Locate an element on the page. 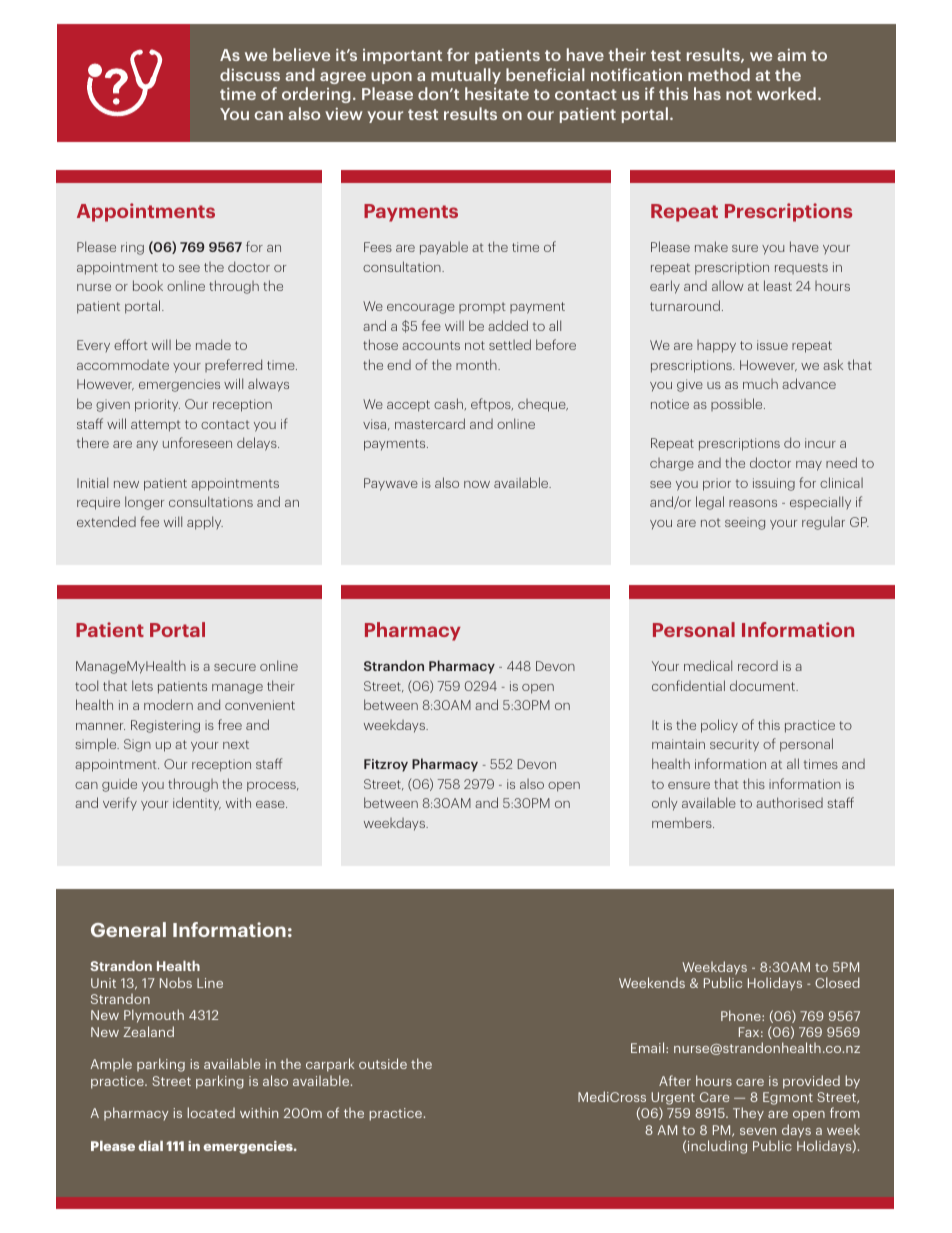  only is located at coordinates (665, 804).
